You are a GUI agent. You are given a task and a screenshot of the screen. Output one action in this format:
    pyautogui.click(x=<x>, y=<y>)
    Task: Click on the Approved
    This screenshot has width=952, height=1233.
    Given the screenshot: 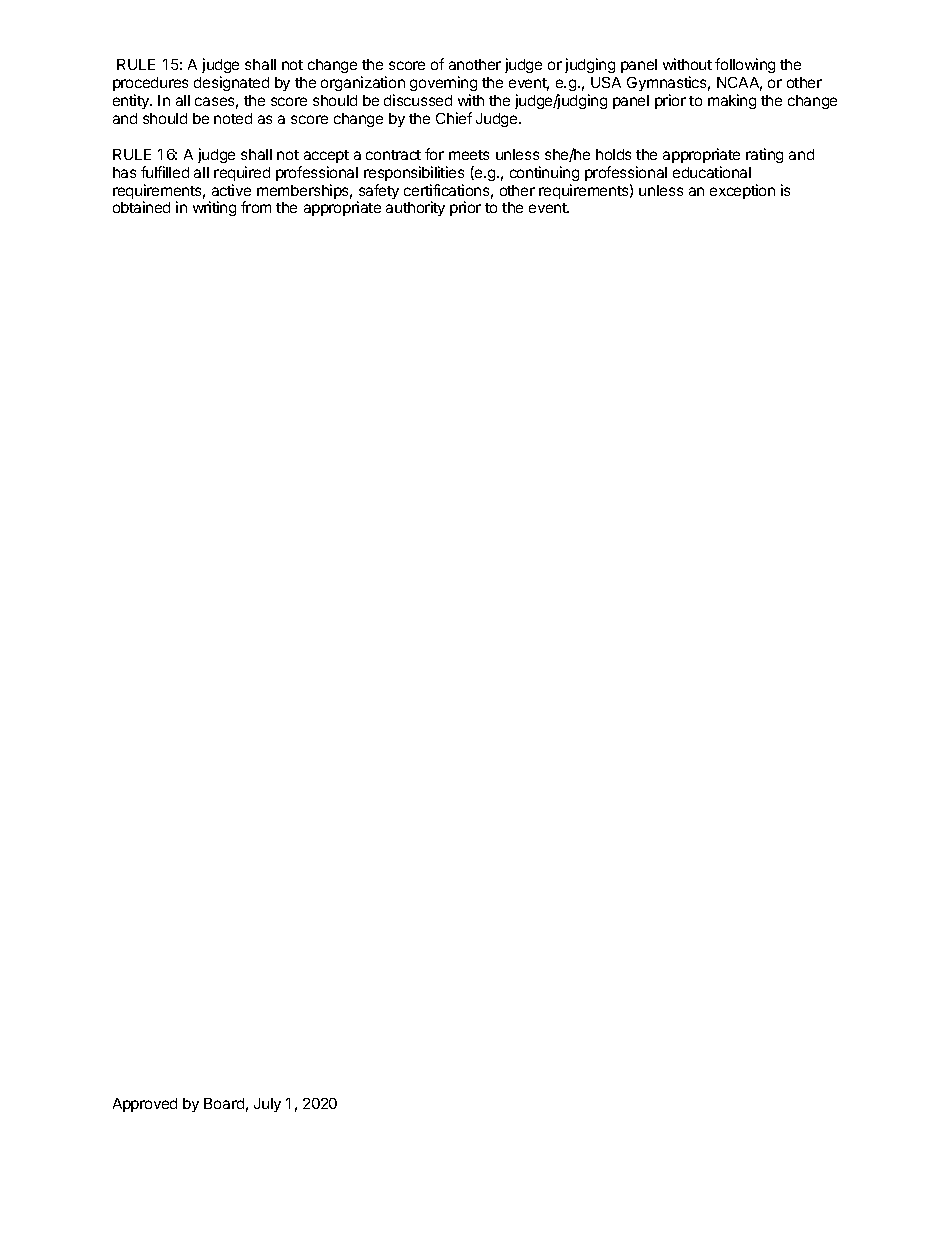 What is the action you would take?
    pyautogui.click(x=145, y=1105)
